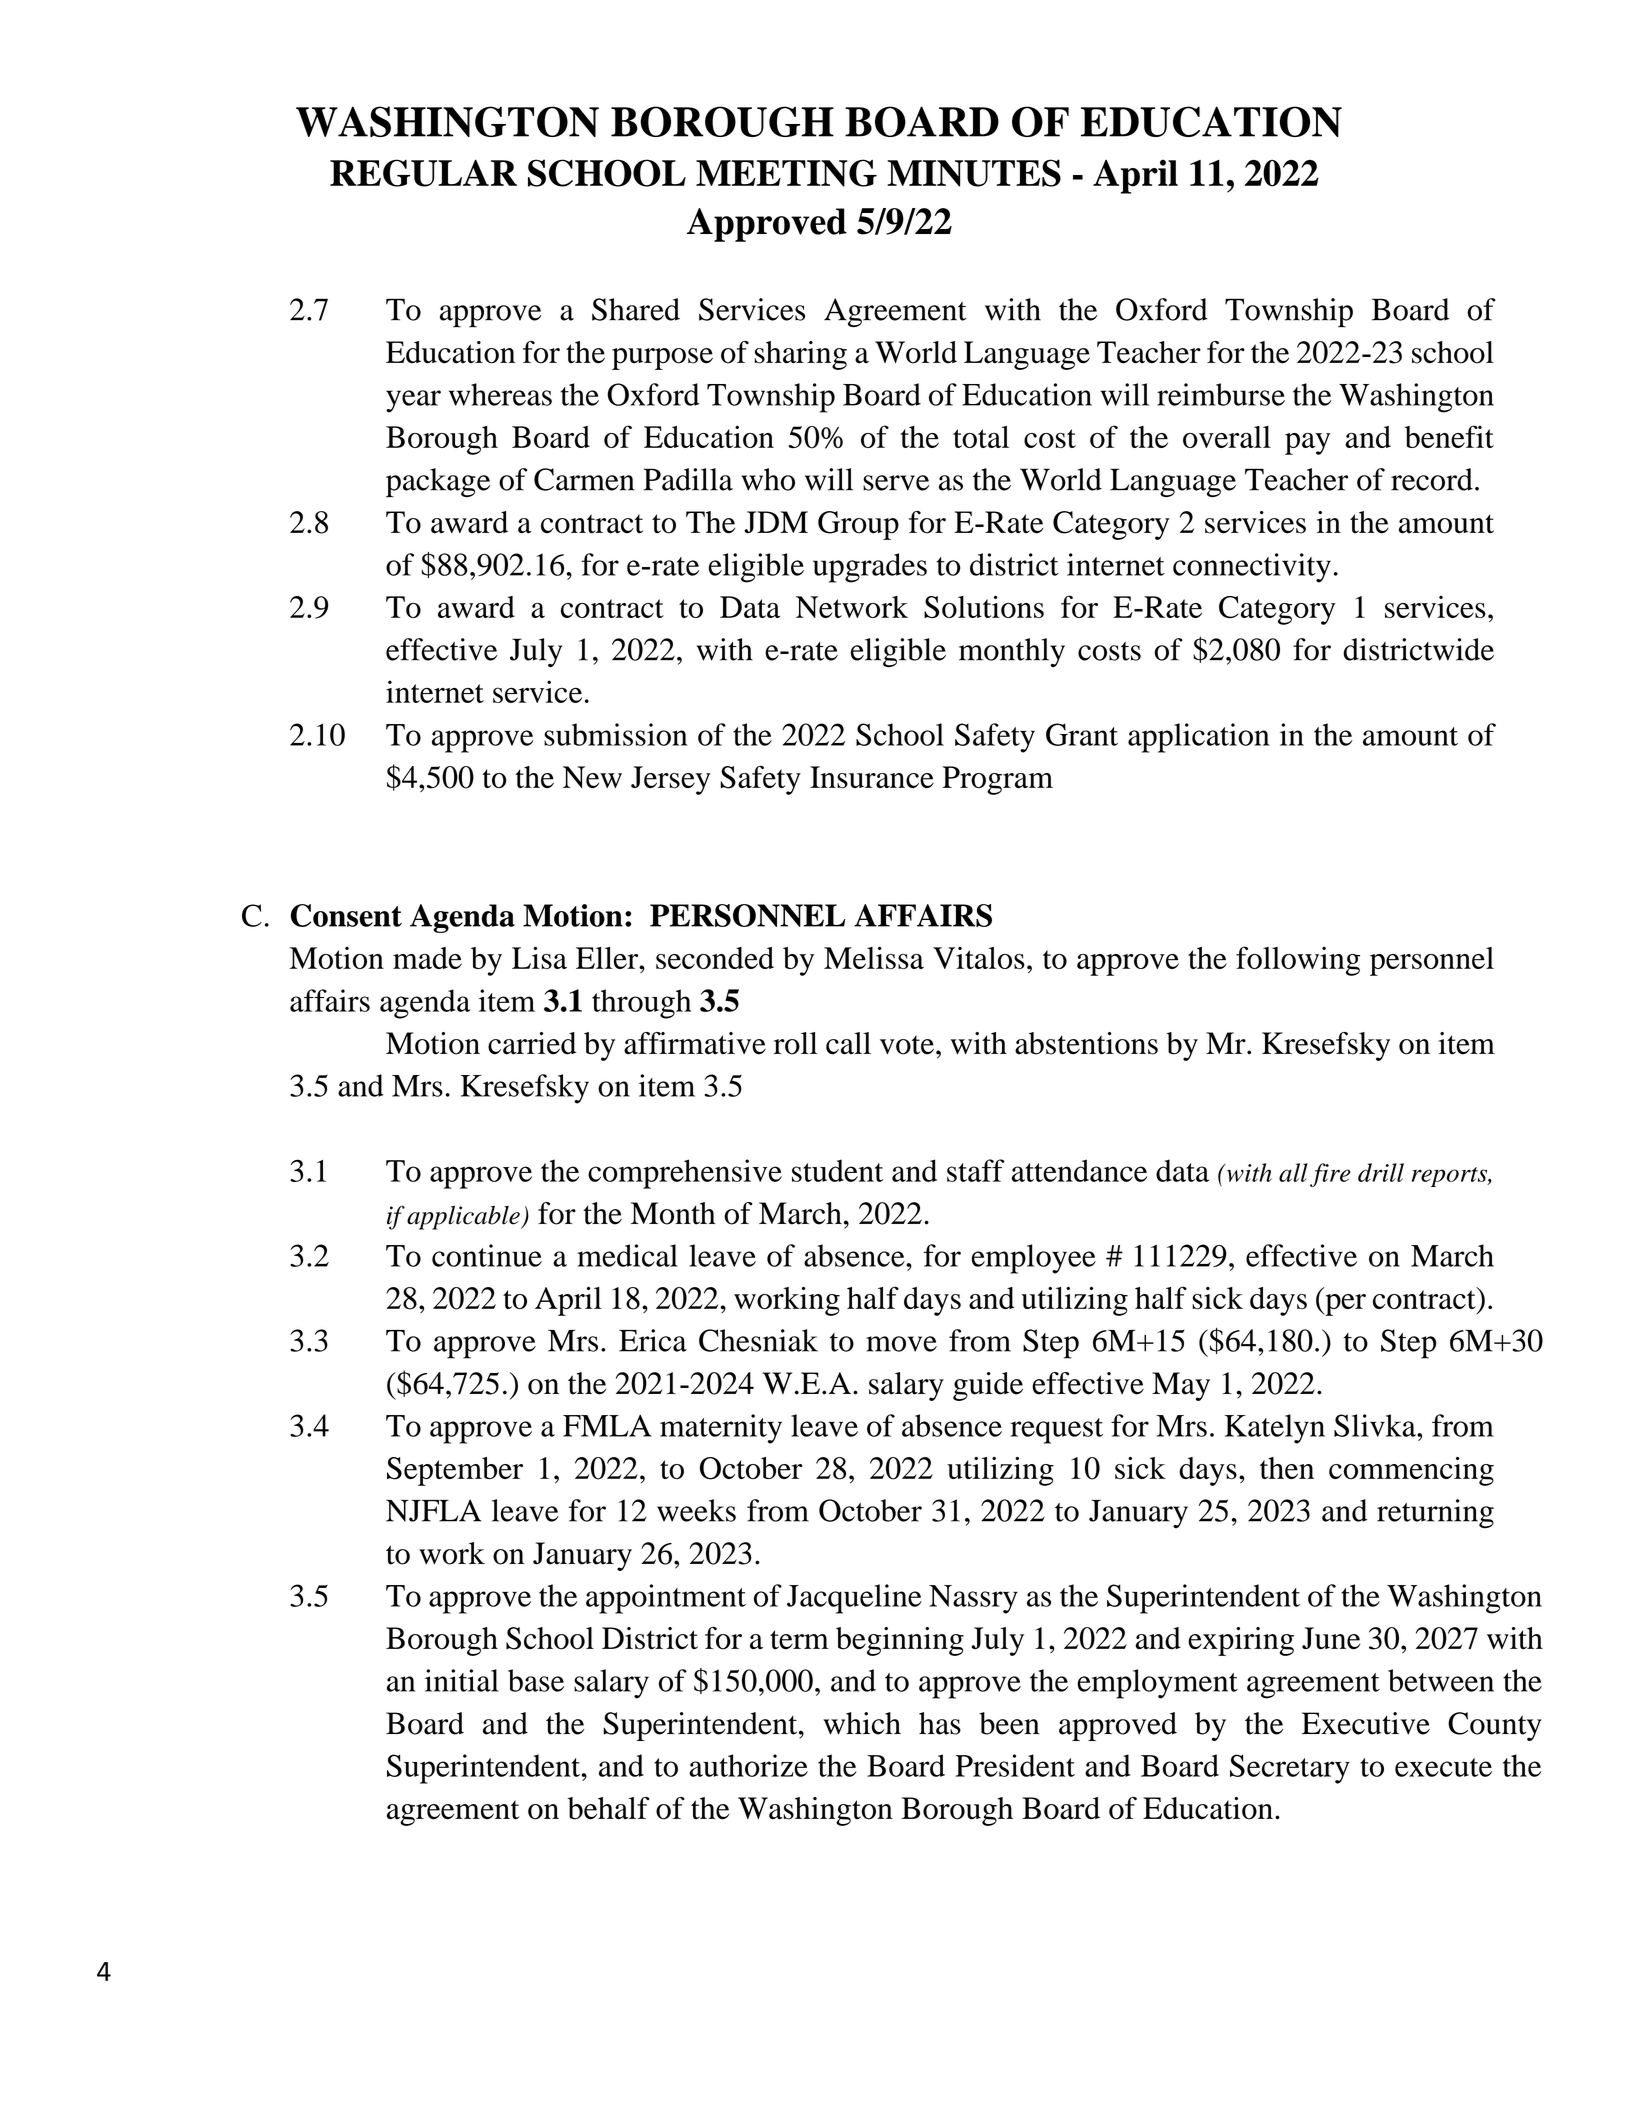 This page has width=1639, height=2121. Describe the element at coordinates (940, 1723) in the page. I see `has` at that location.
